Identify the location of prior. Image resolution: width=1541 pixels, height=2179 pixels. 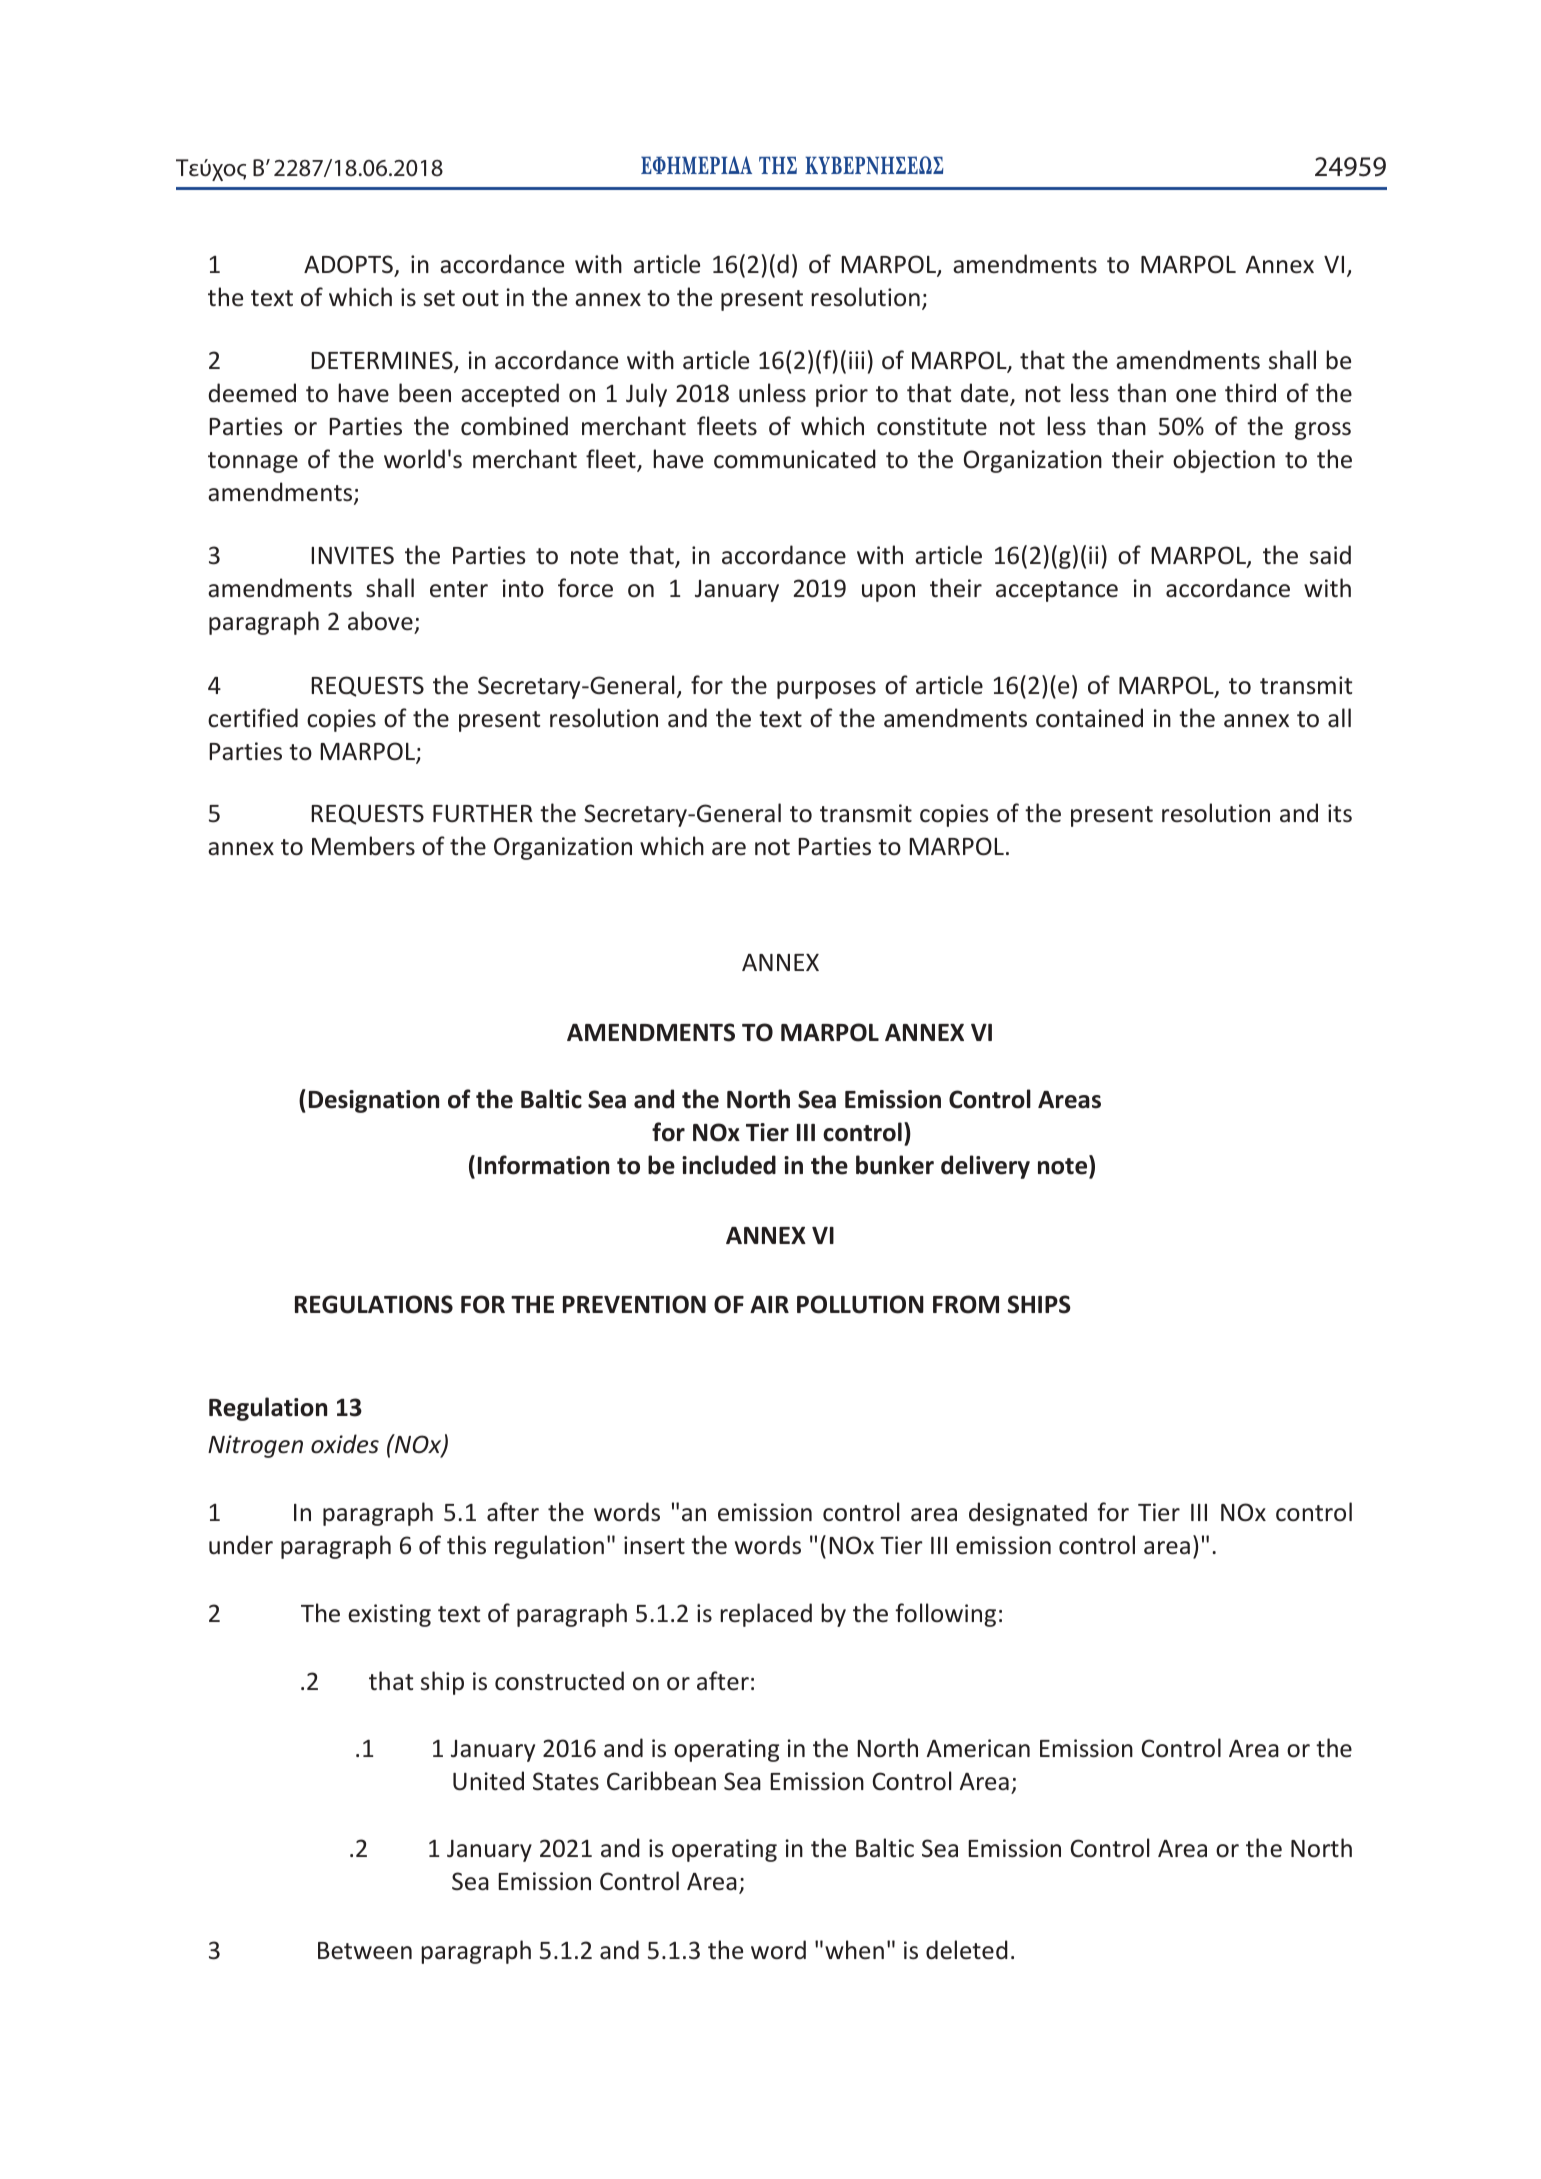
(842, 395).
